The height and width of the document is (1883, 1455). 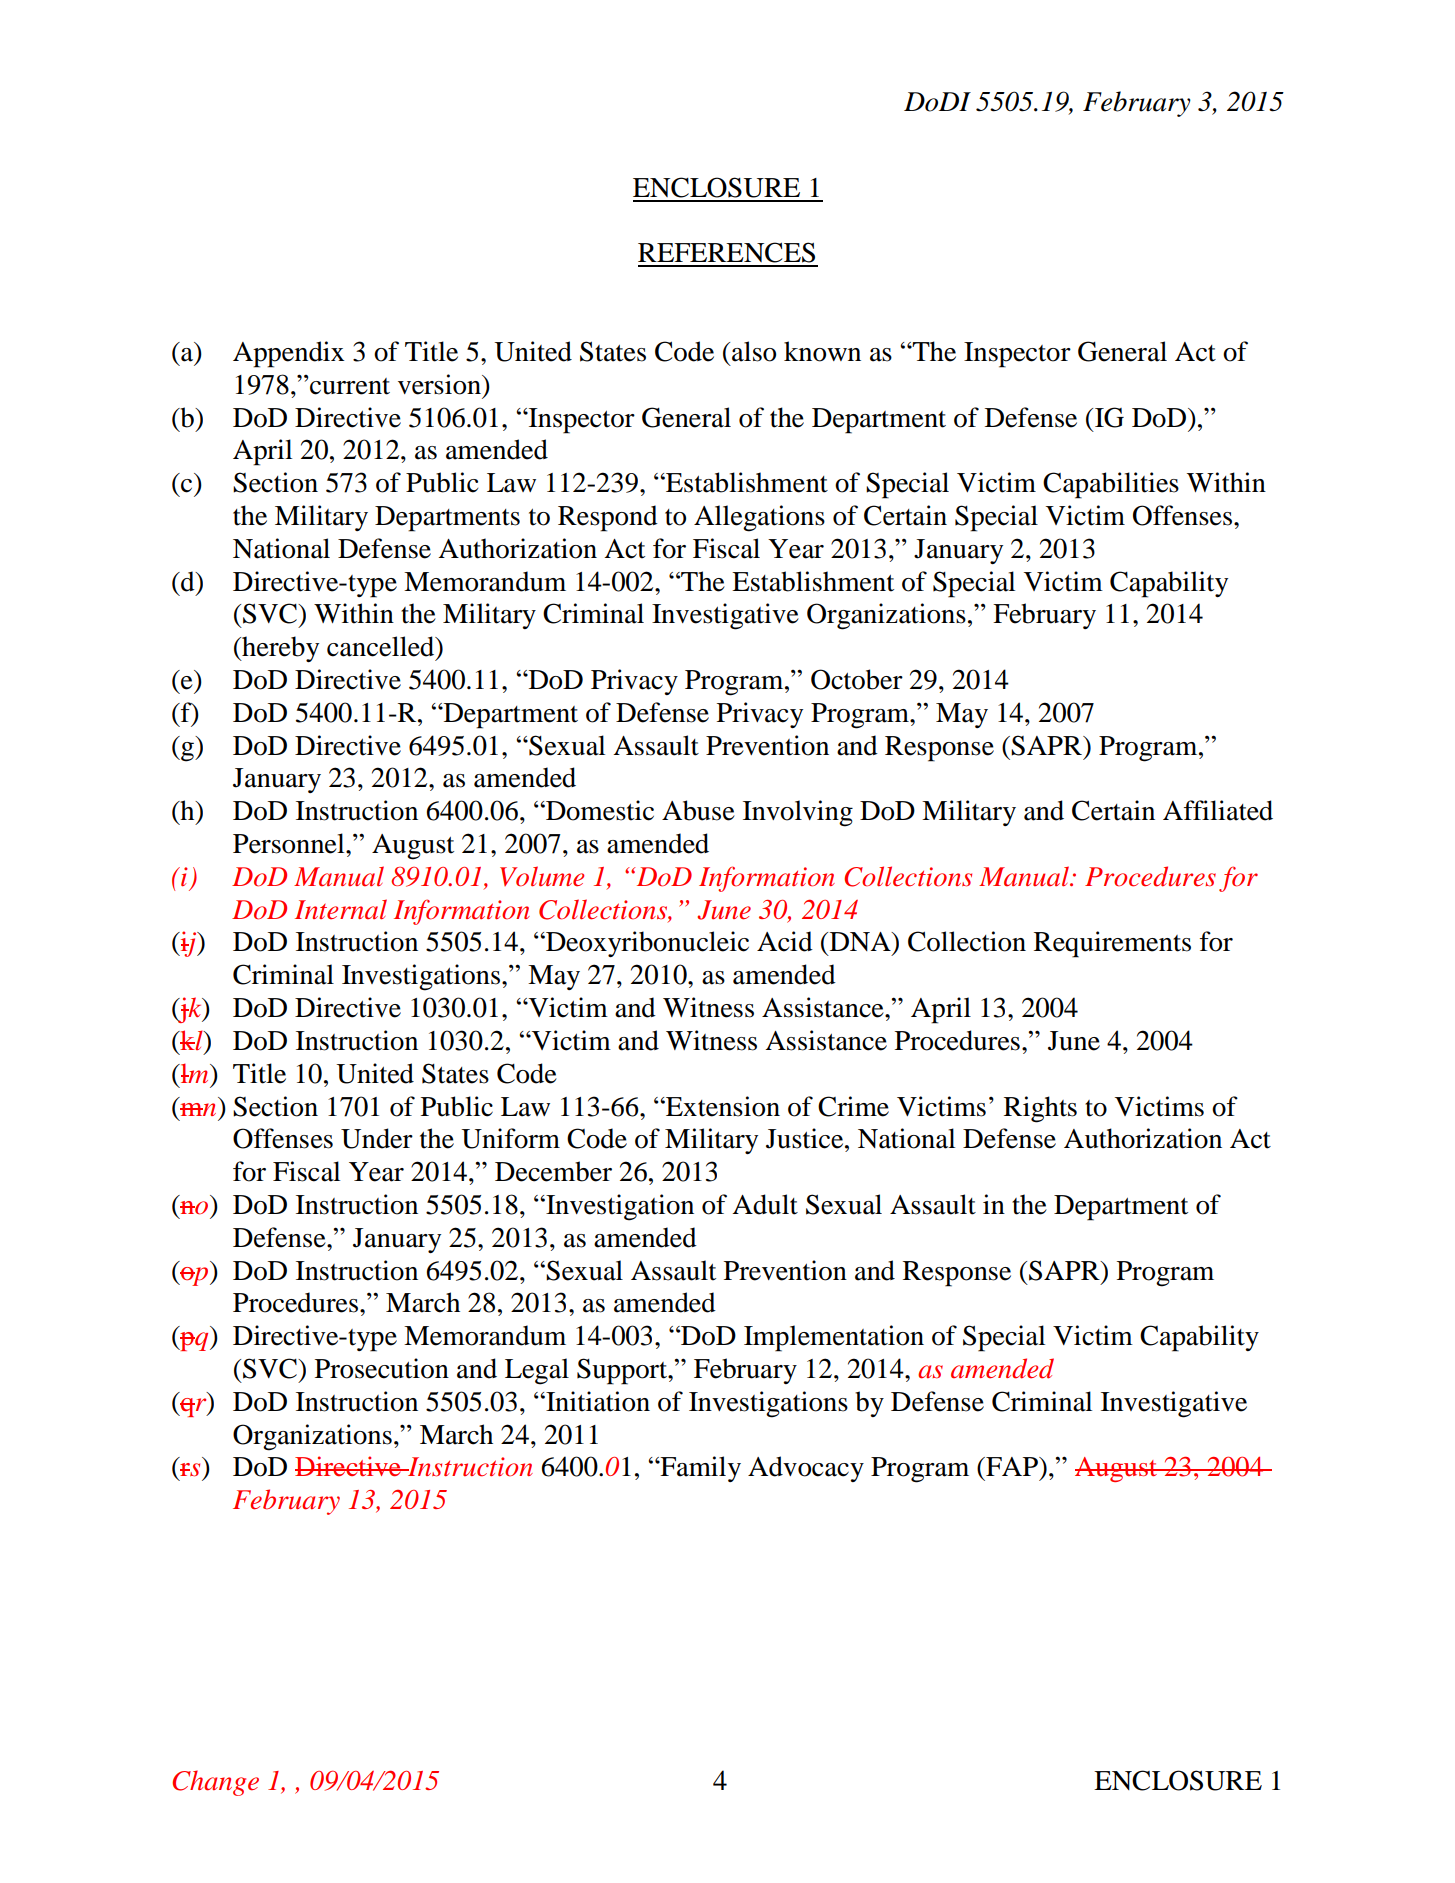 What do you see at coordinates (215, 1783) in the document?
I see `Change` at bounding box center [215, 1783].
